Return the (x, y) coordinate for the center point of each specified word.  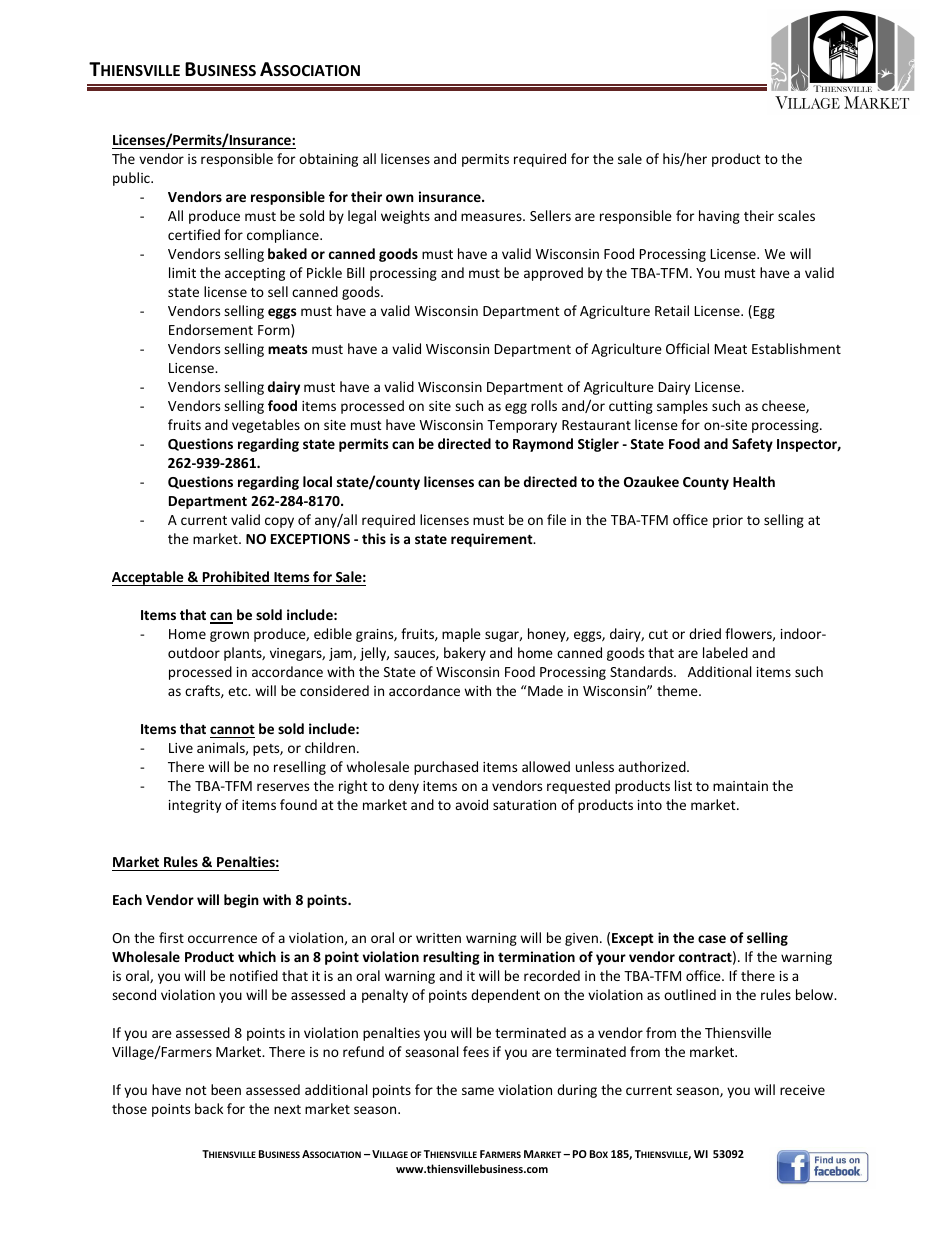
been (226, 1089)
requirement (493, 540)
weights (405, 217)
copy (279, 522)
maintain (740, 786)
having (719, 217)
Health (754, 481)
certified (194, 234)
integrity (195, 806)
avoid (471, 804)
